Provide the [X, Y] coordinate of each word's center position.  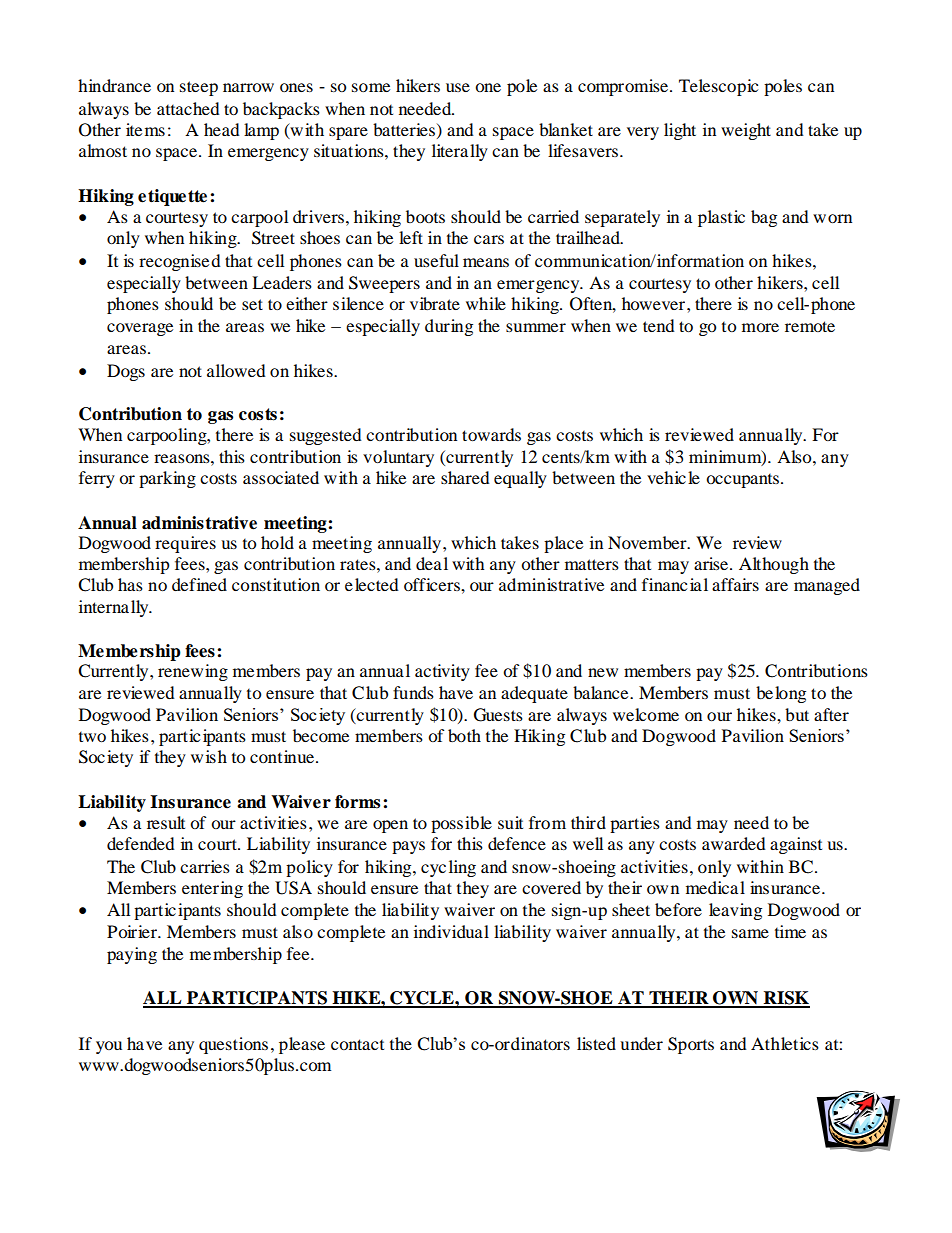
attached [188, 108]
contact [357, 1044]
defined [199, 584]
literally [460, 152]
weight [746, 131]
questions [233, 1045]
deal [432, 563]
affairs [735, 584]
